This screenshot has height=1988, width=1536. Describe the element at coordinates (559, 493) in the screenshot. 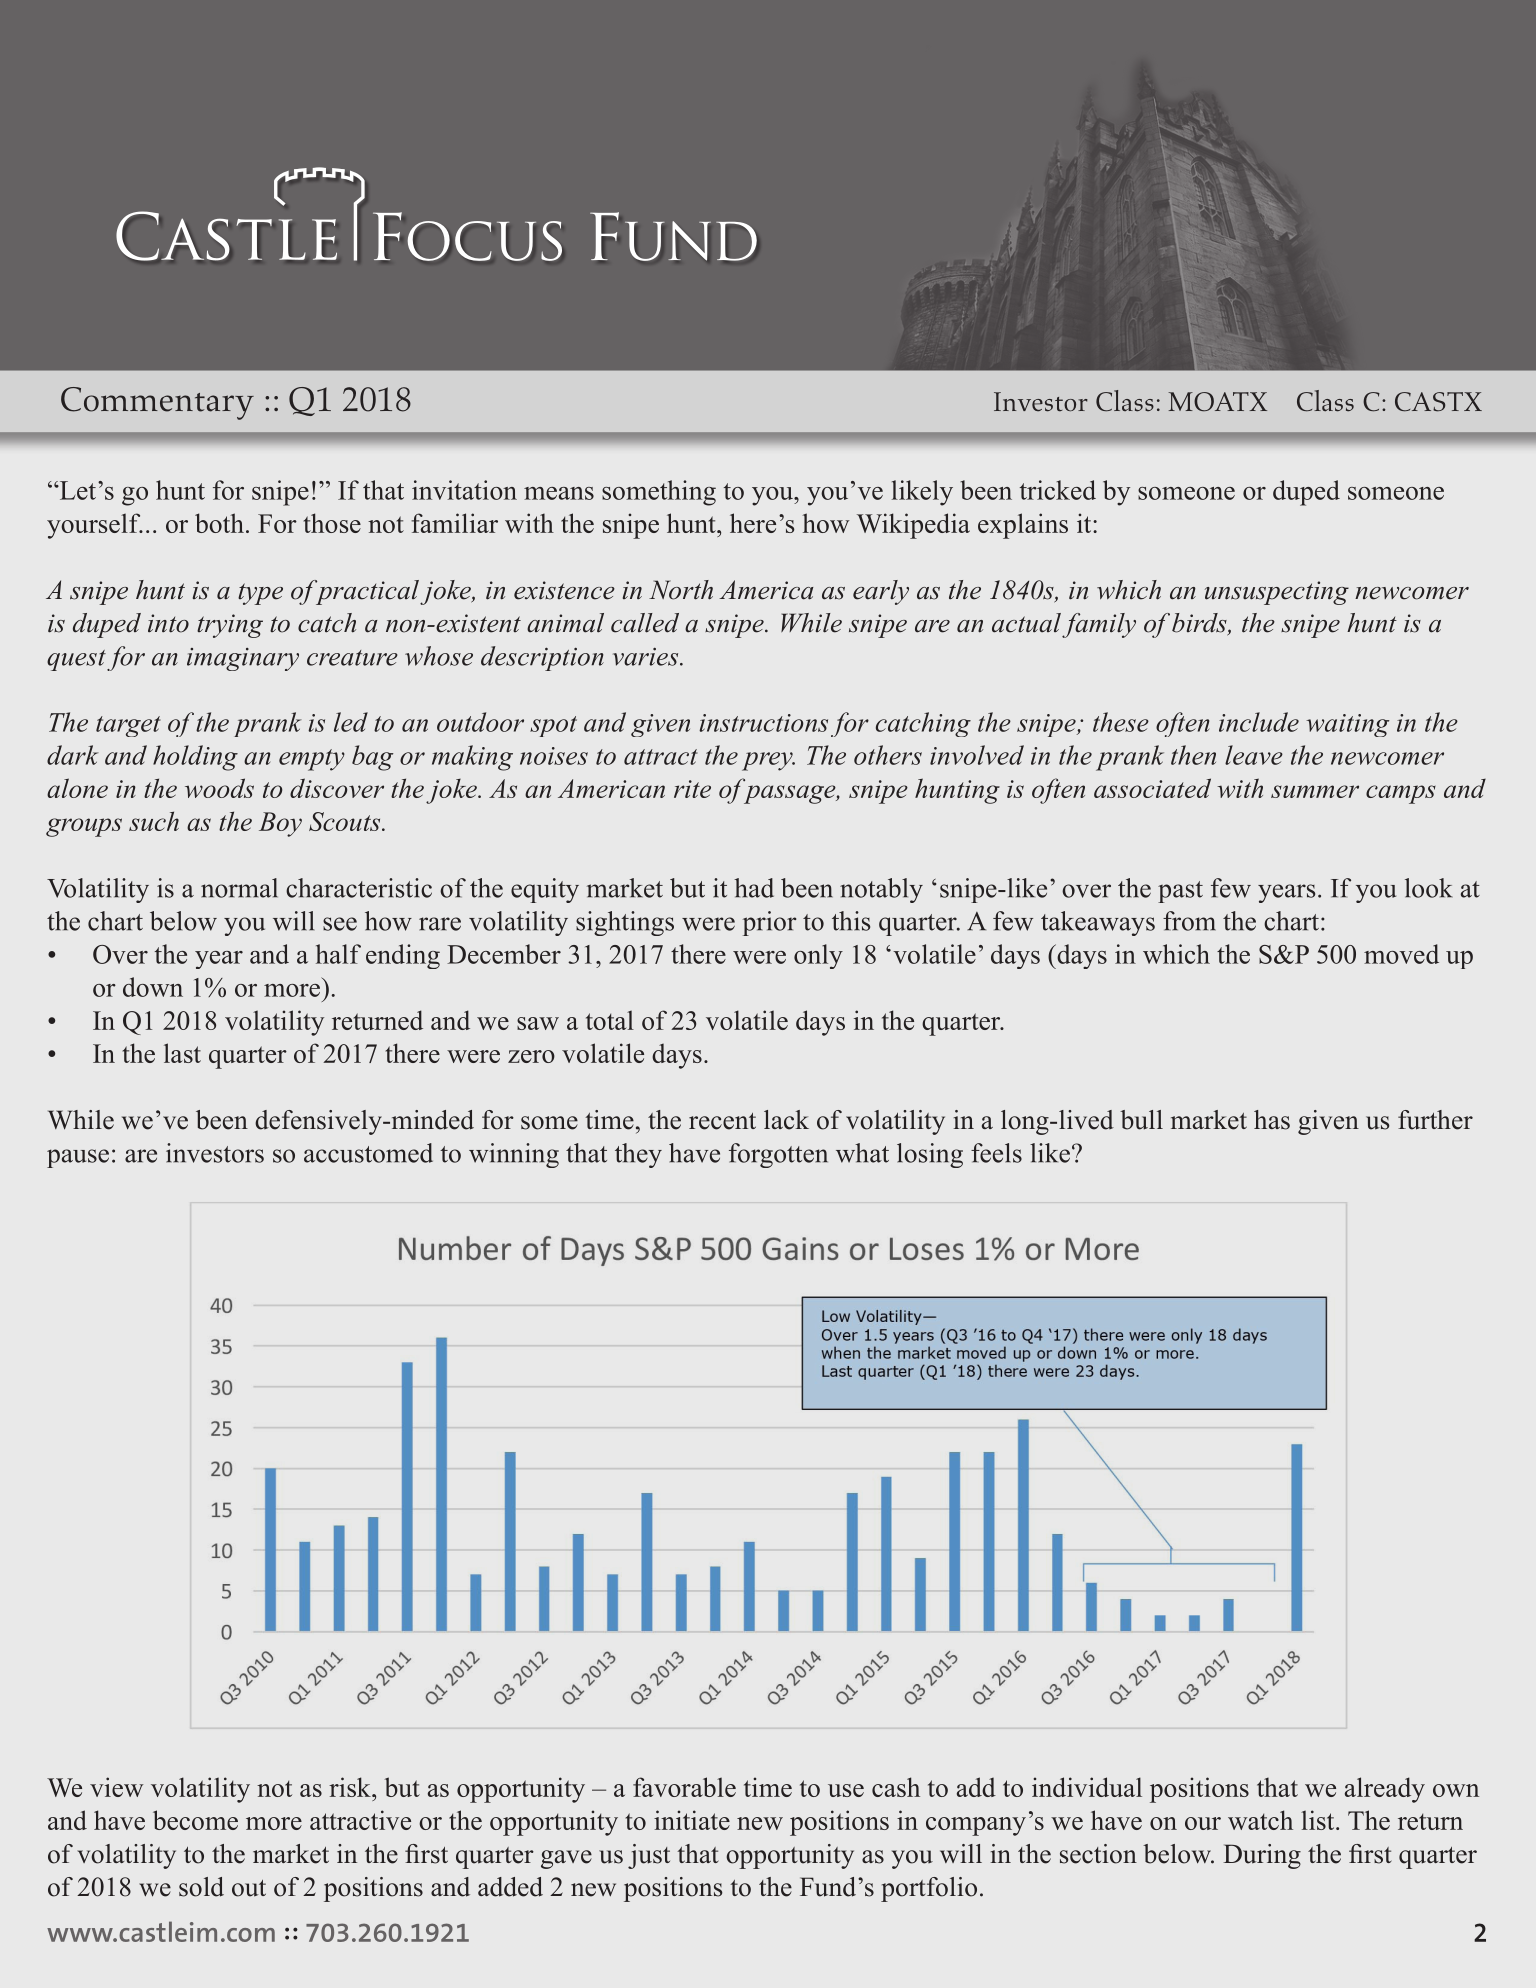

I see `means` at that location.
